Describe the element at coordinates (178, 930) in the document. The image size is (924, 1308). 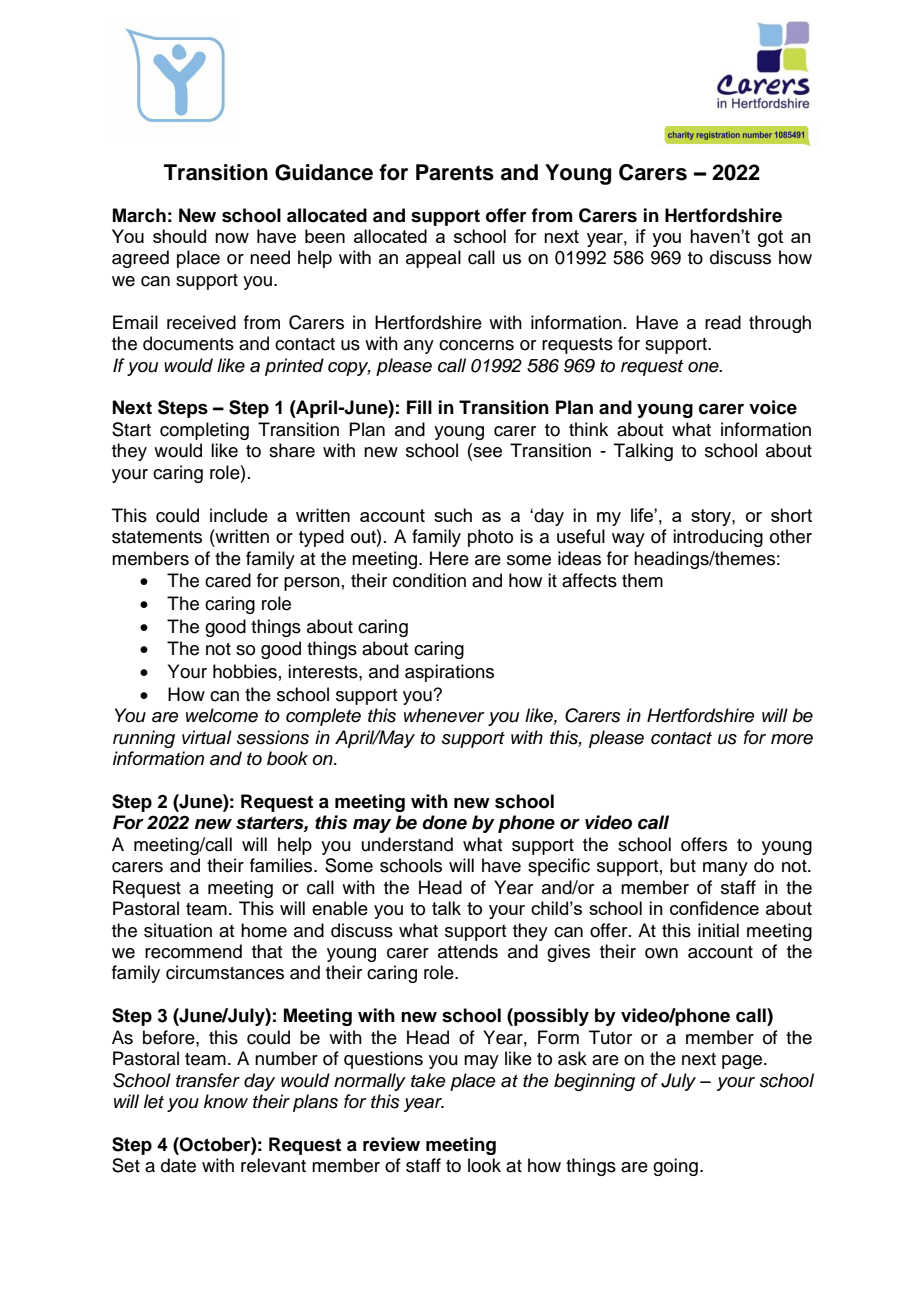
I see `situation` at that location.
